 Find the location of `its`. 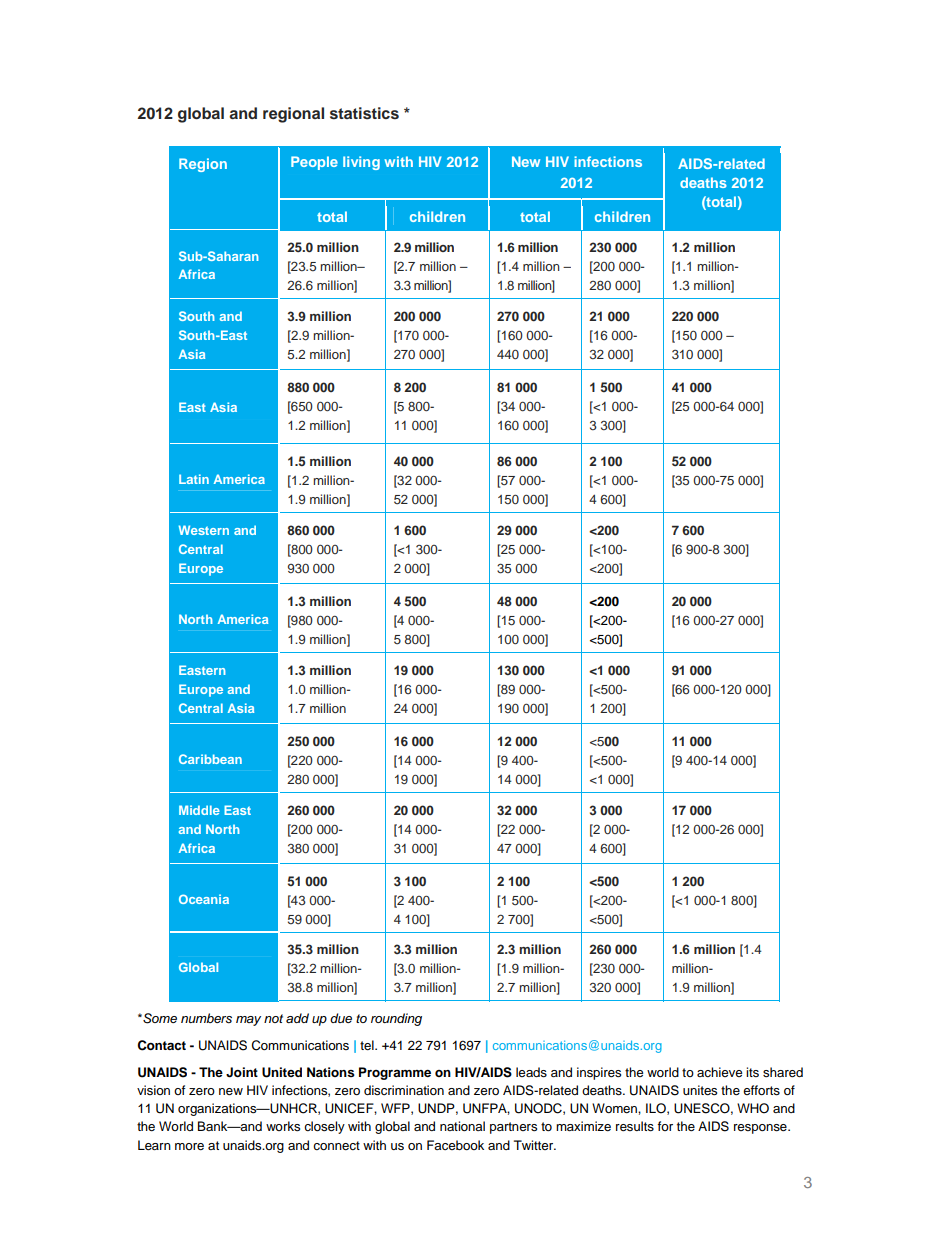

its is located at coordinates (752, 1072).
